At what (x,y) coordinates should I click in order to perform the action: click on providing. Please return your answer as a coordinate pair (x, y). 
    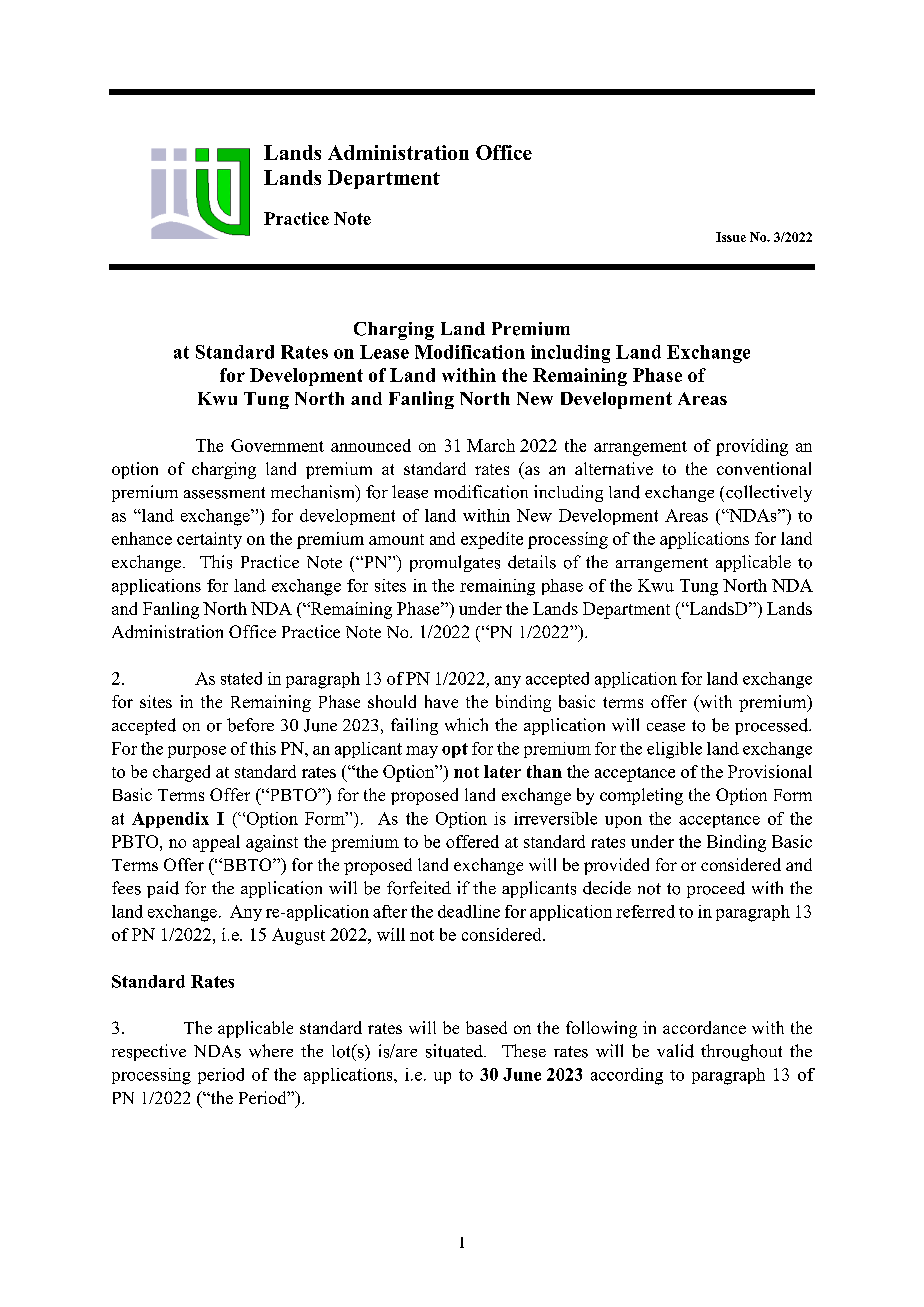
    Looking at the image, I should click on (752, 447).
